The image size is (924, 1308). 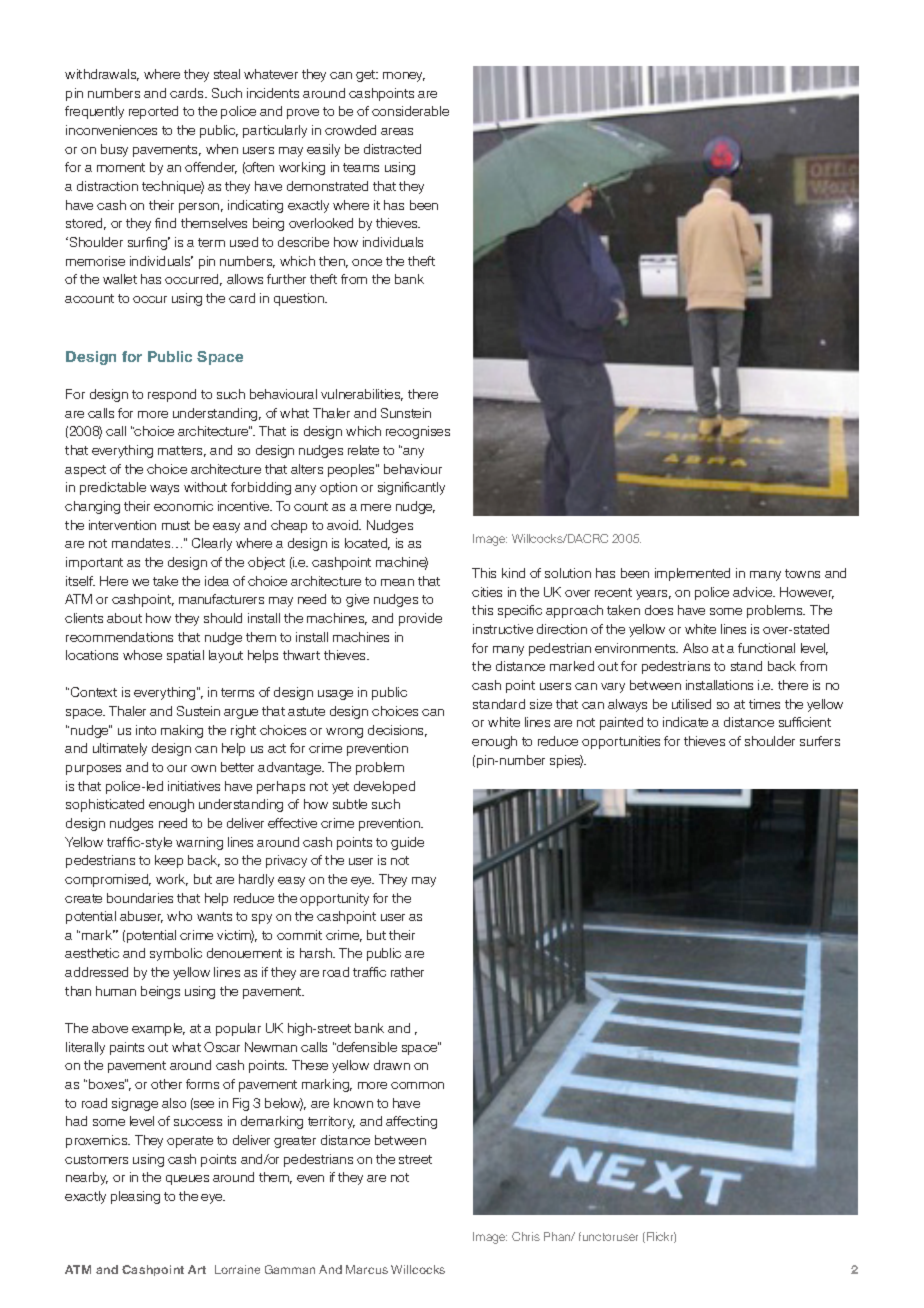 I want to click on considerable, so click(x=410, y=111).
